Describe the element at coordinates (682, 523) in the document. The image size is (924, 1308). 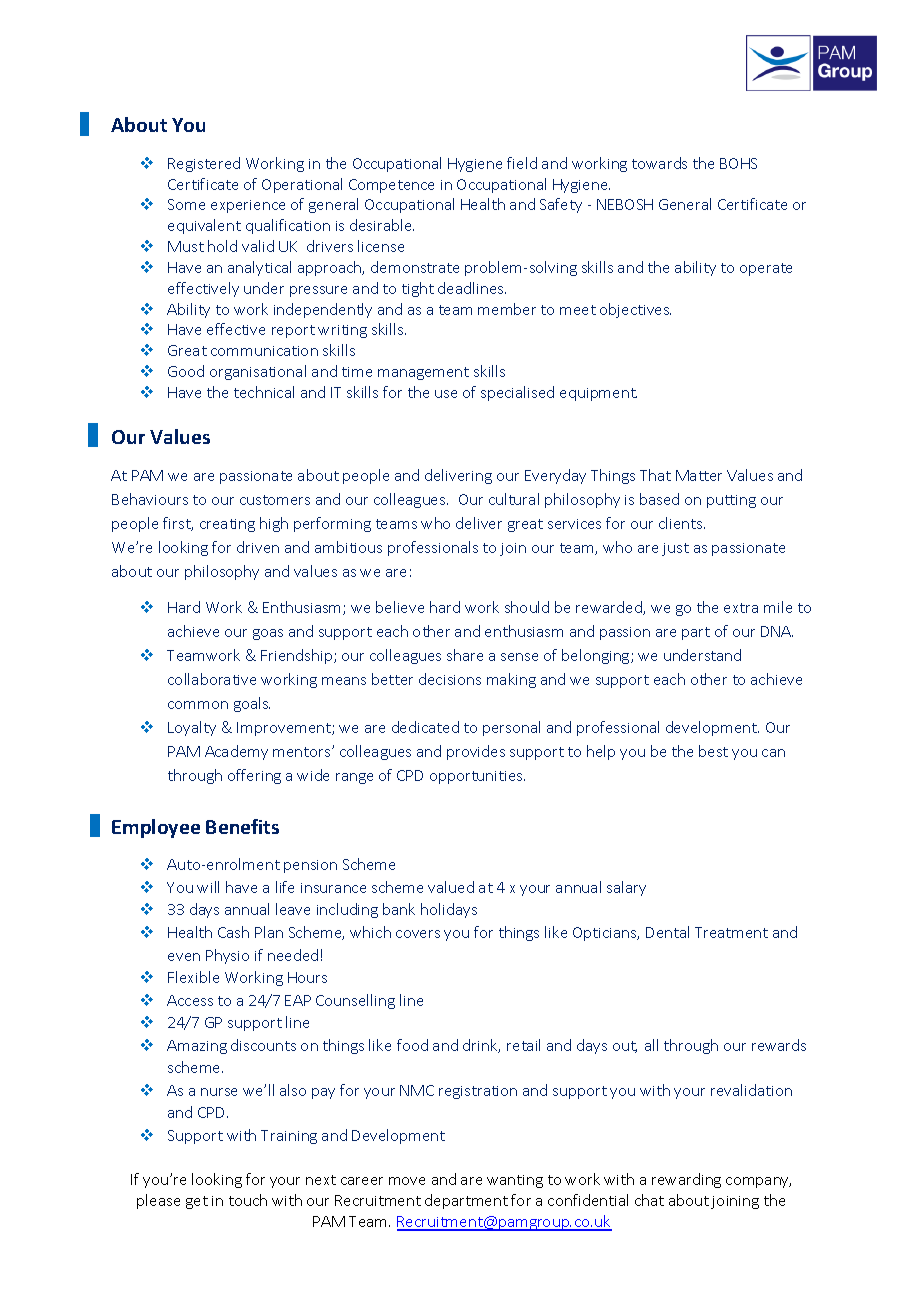
I see `clients` at that location.
